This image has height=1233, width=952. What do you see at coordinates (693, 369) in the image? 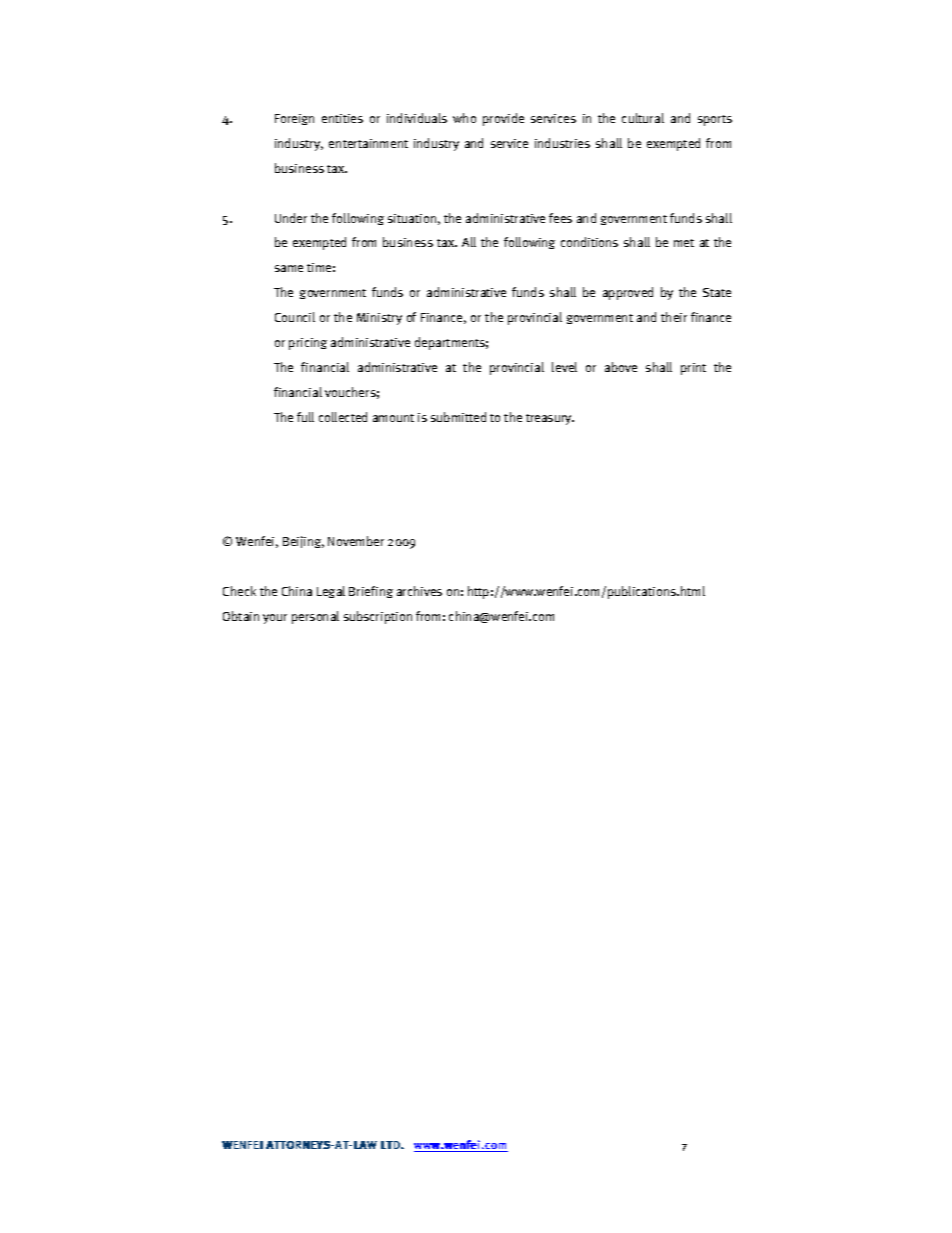
I see `print` at bounding box center [693, 369].
